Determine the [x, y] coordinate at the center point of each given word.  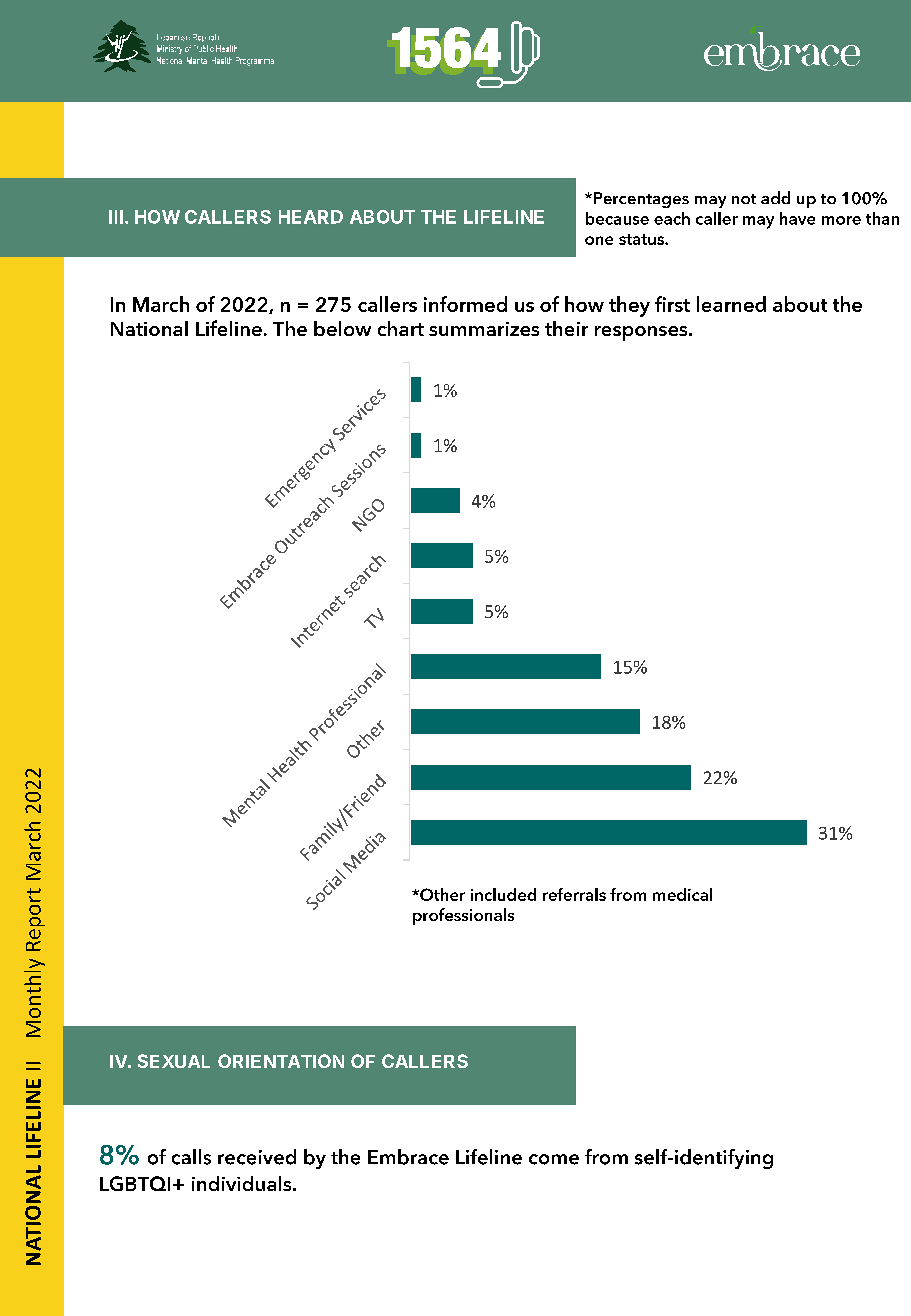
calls [191, 1157]
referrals [574, 894]
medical [682, 894]
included [503, 894]
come [554, 1159]
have [797, 218]
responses [642, 333]
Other [441, 894]
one [599, 240]
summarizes [484, 329]
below [342, 328]
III [116, 217]
